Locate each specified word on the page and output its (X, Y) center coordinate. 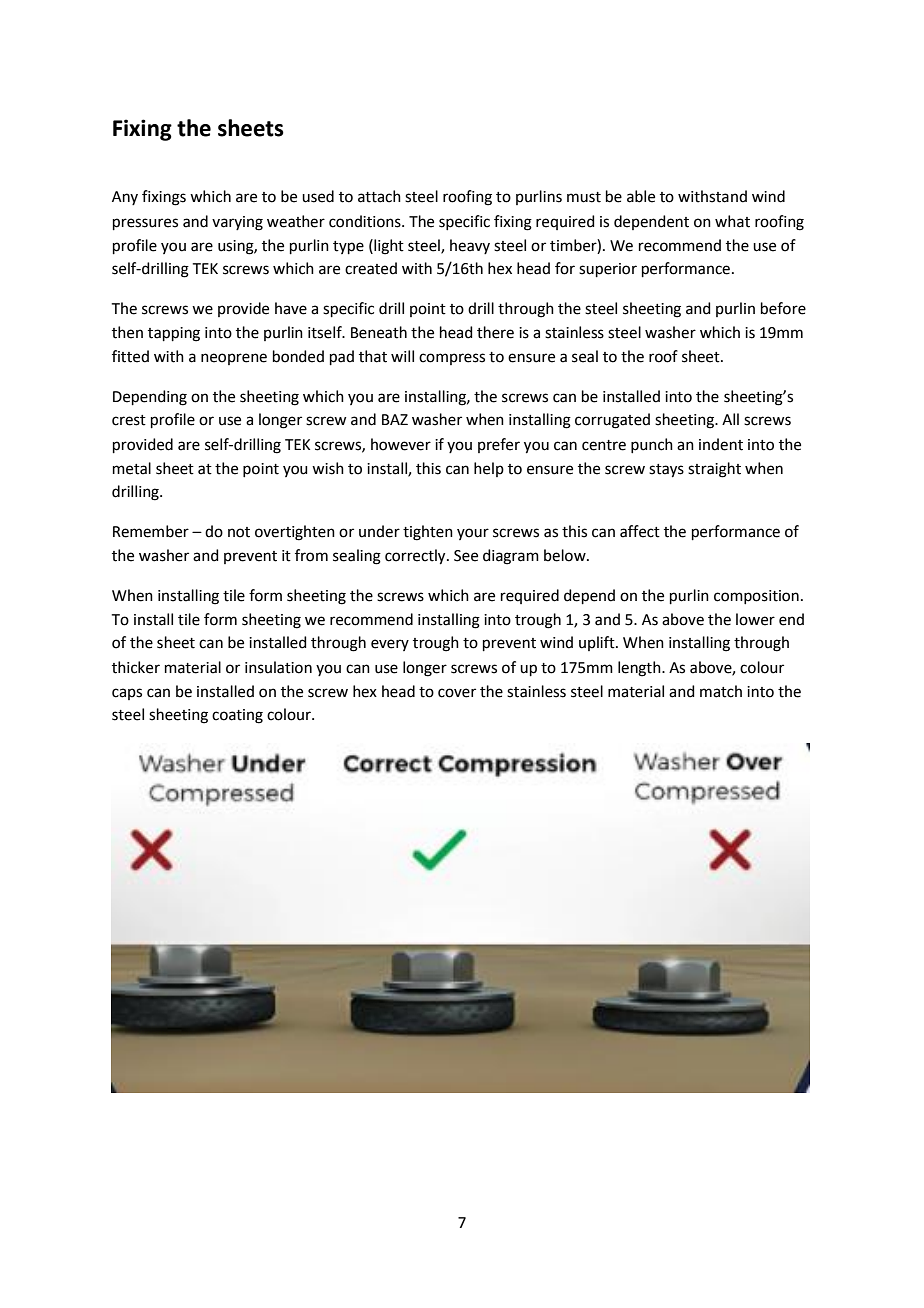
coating (237, 716)
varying (237, 223)
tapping (174, 334)
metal (132, 468)
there (495, 332)
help (489, 469)
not (239, 532)
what (732, 221)
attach (379, 196)
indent (721, 444)
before (783, 308)
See (466, 556)
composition (756, 597)
